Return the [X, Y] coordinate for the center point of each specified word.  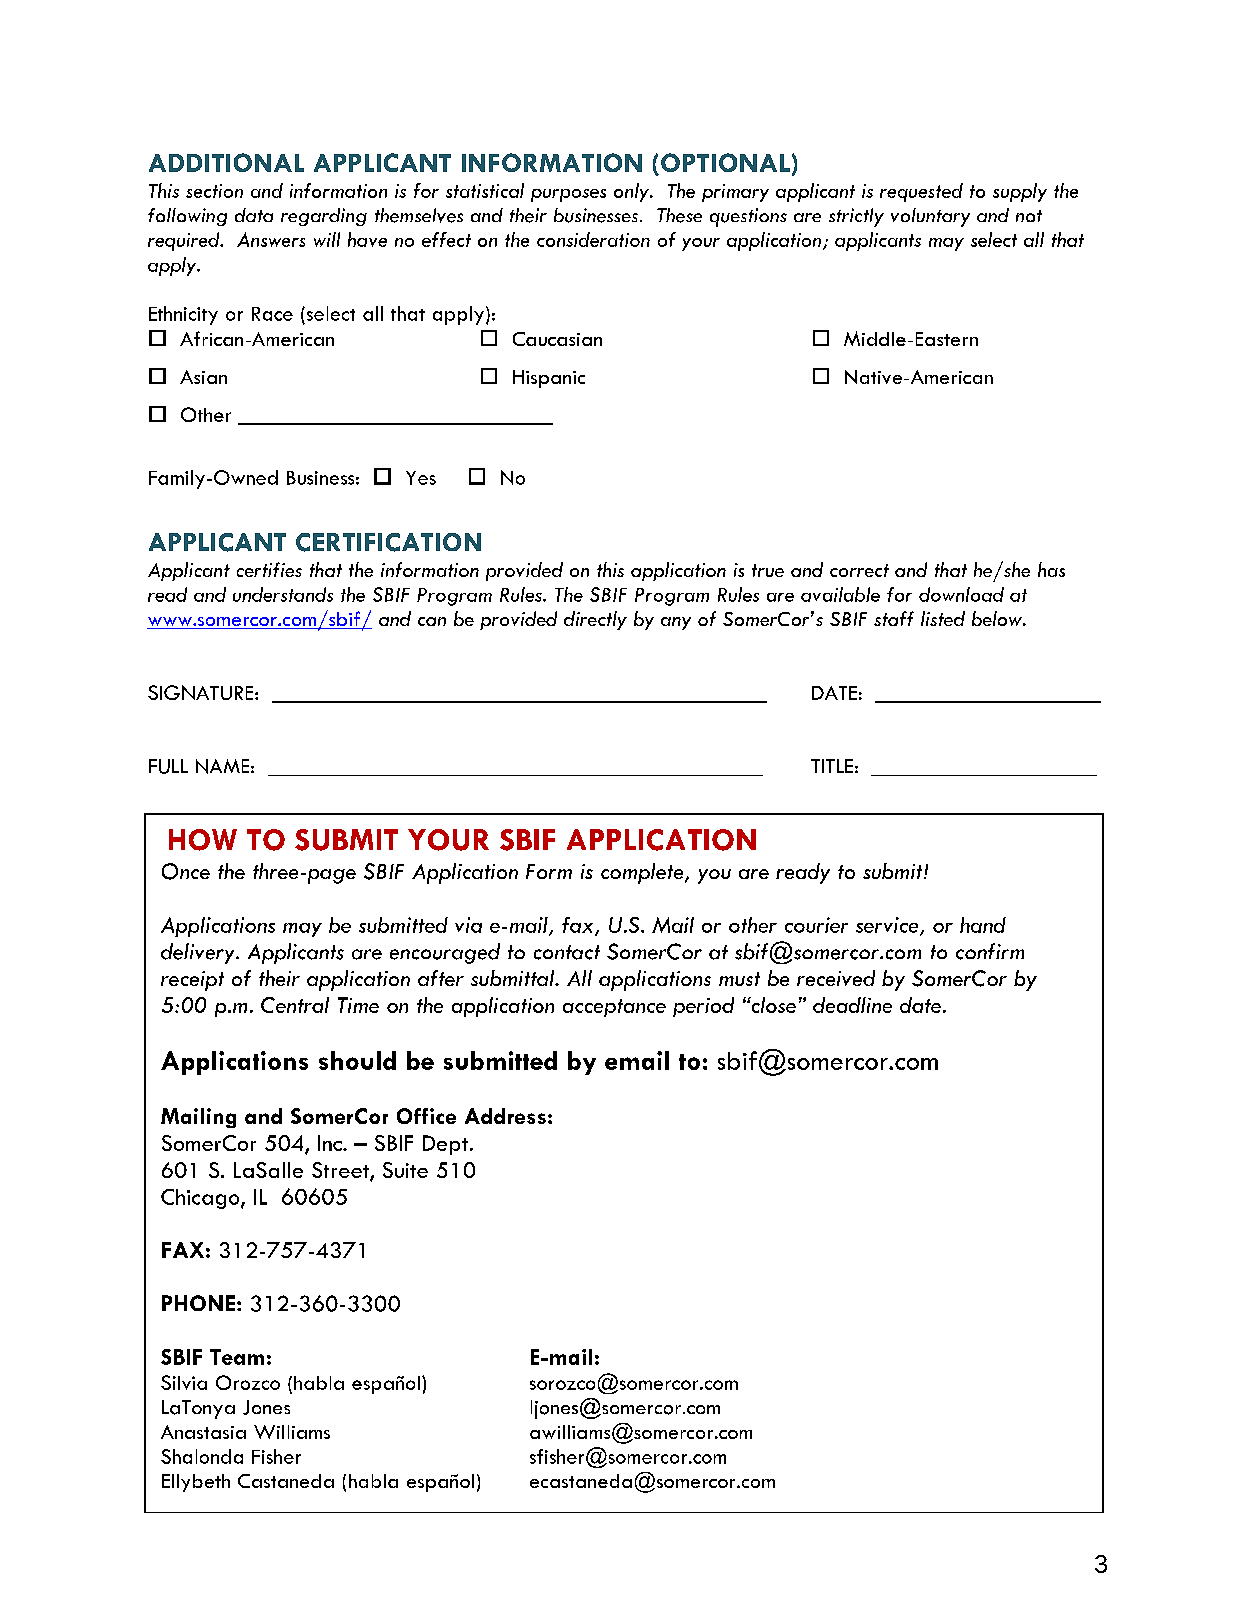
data [254, 215]
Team [237, 1357]
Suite [405, 1170]
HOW [203, 840]
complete [643, 873]
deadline [852, 1005]
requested [921, 192]
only [632, 192]
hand [983, 925]
